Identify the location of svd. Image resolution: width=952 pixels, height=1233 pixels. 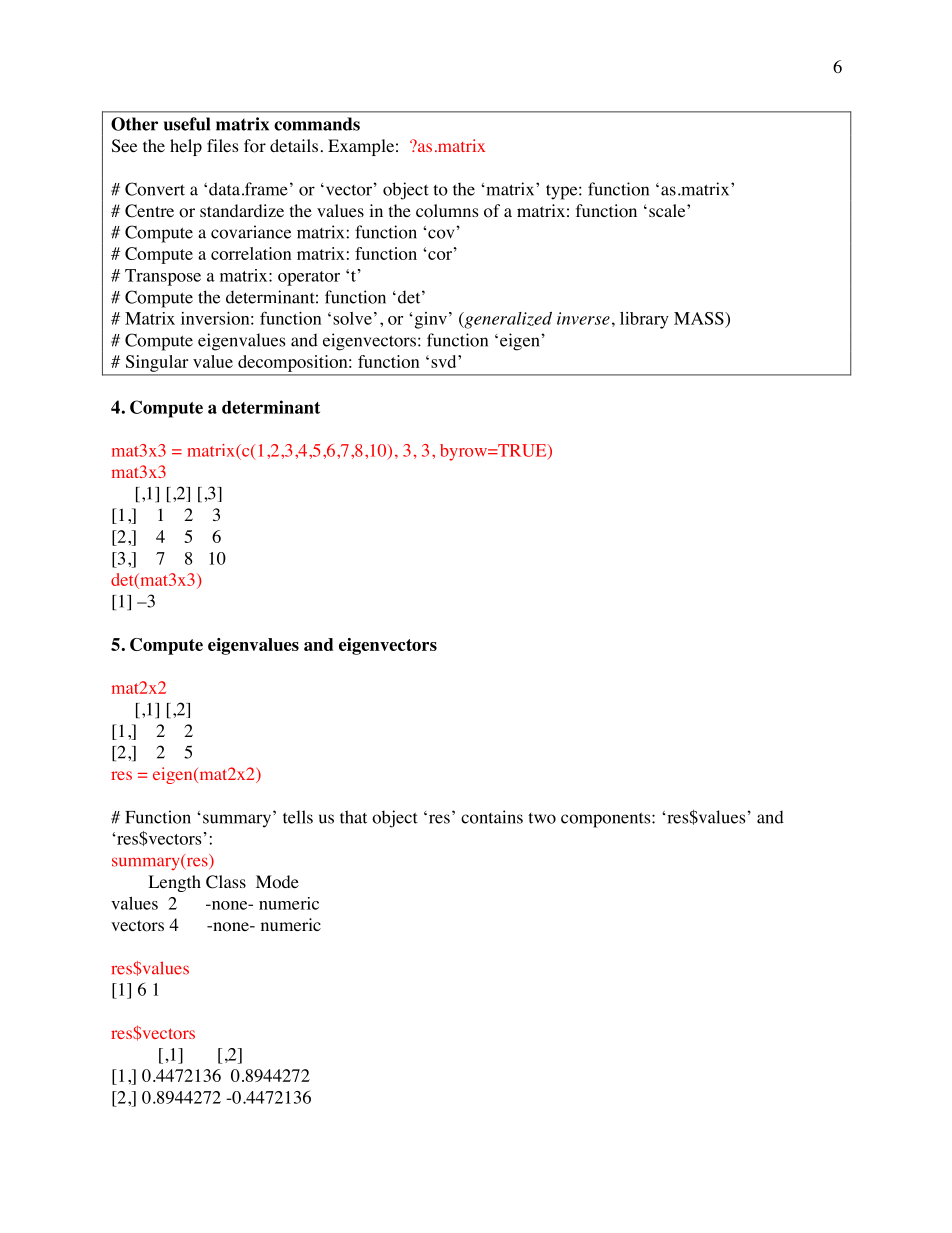
(445, 361).
